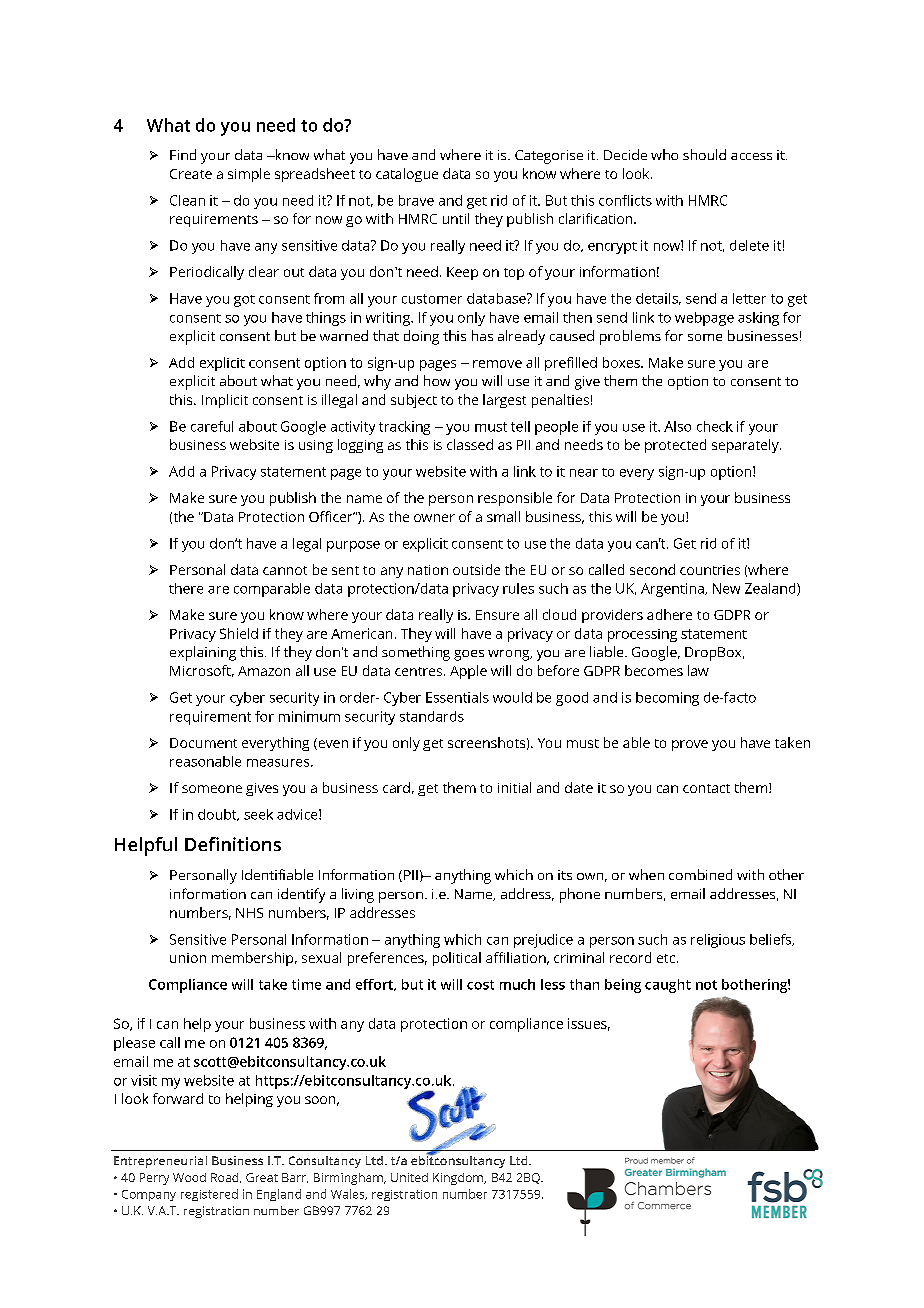 The width and height of the screenshot is (924, 1308). What do you see at coordinates (226, 1178) in the screenshot?
I see `Road` at bounding box center [226, 1178].
